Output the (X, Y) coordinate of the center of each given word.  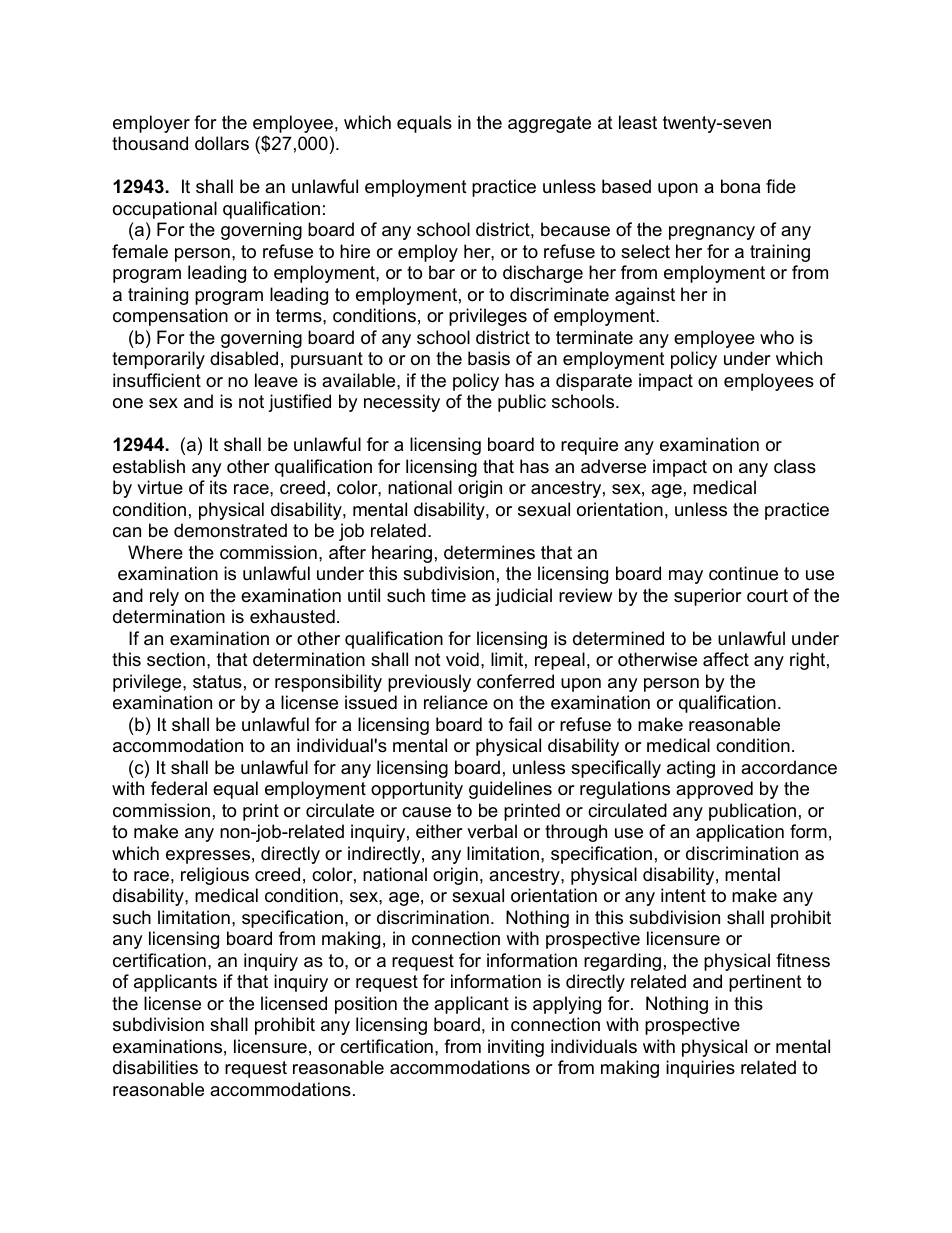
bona (740, 186)
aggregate (549, 124)
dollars (222, 143)
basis (489, 358)
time (448, 595)
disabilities (155, 1067)
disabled (244, 358)
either (439, 831)
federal (179, 788)
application (740, 833)
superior (708, 597)
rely (164, 597)
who (777, 337)
